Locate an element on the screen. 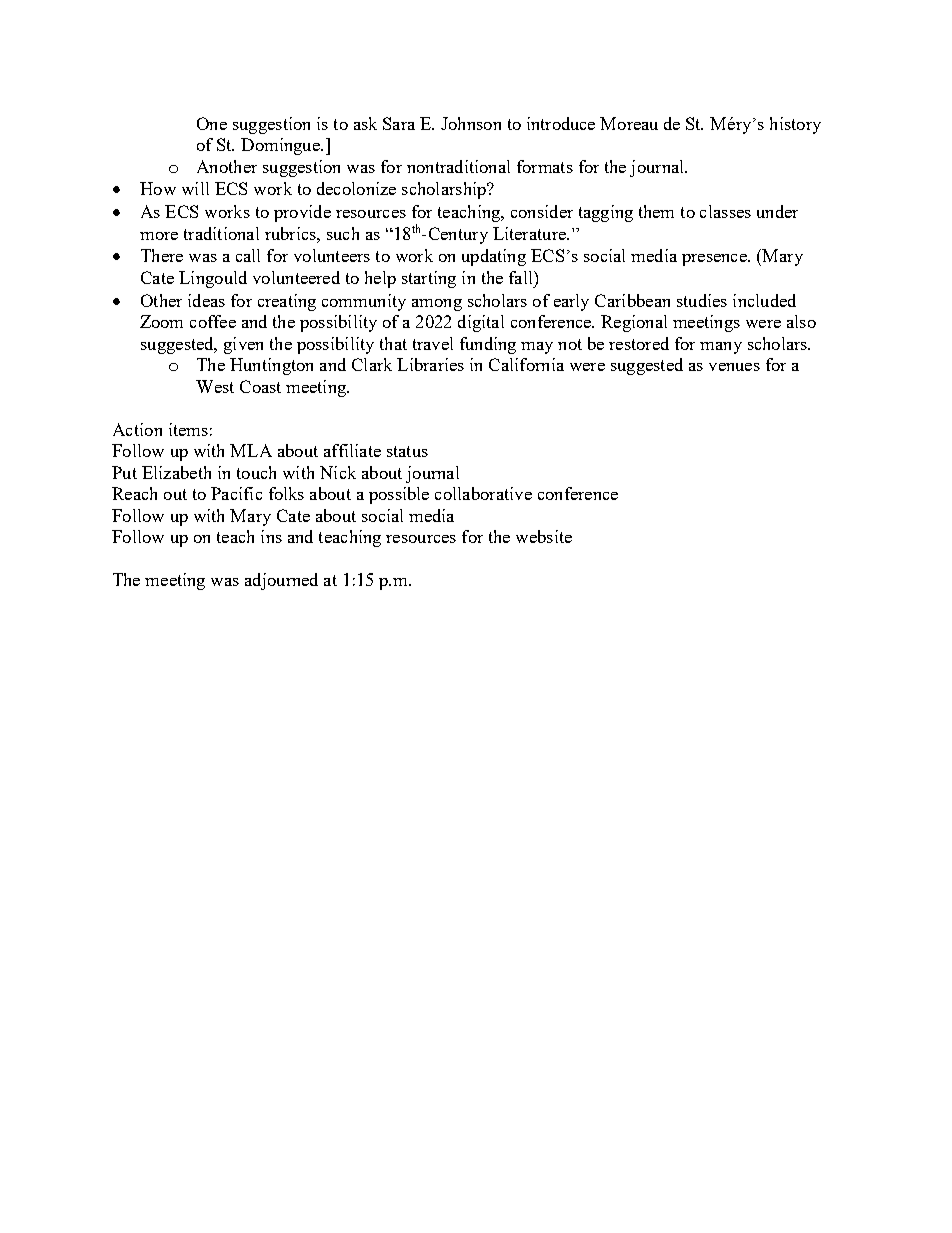  ins is located at coordinates (271, 536).
